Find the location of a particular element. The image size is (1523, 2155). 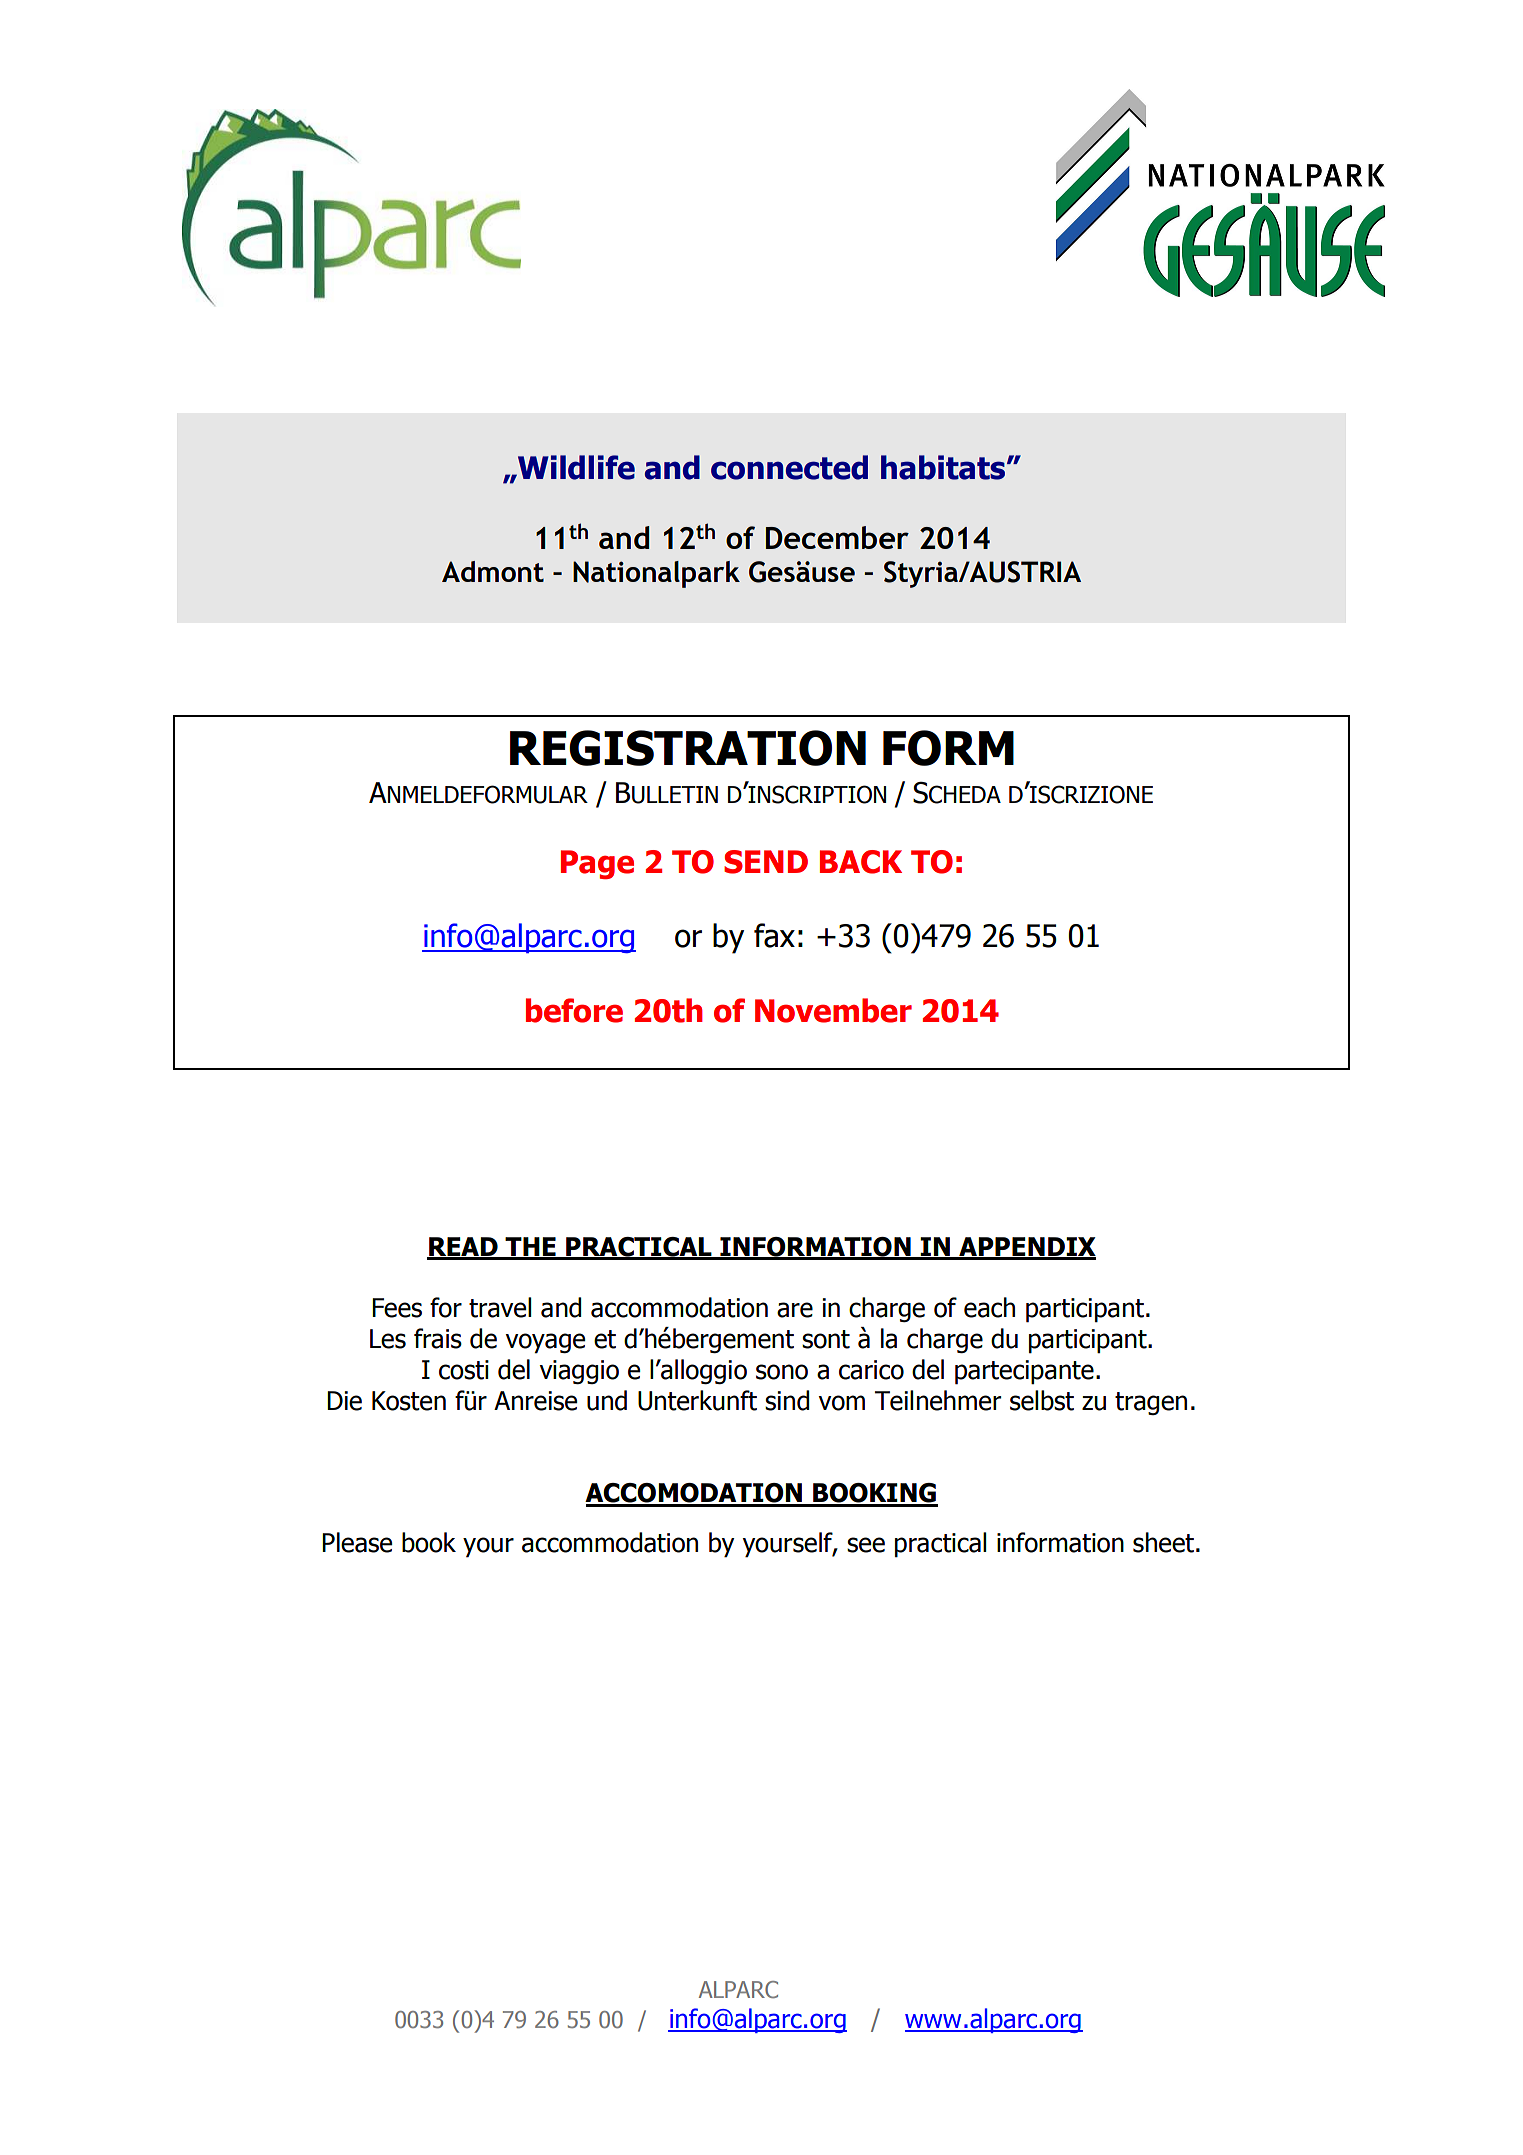

Fees is located at coordinates (397, 1308).
